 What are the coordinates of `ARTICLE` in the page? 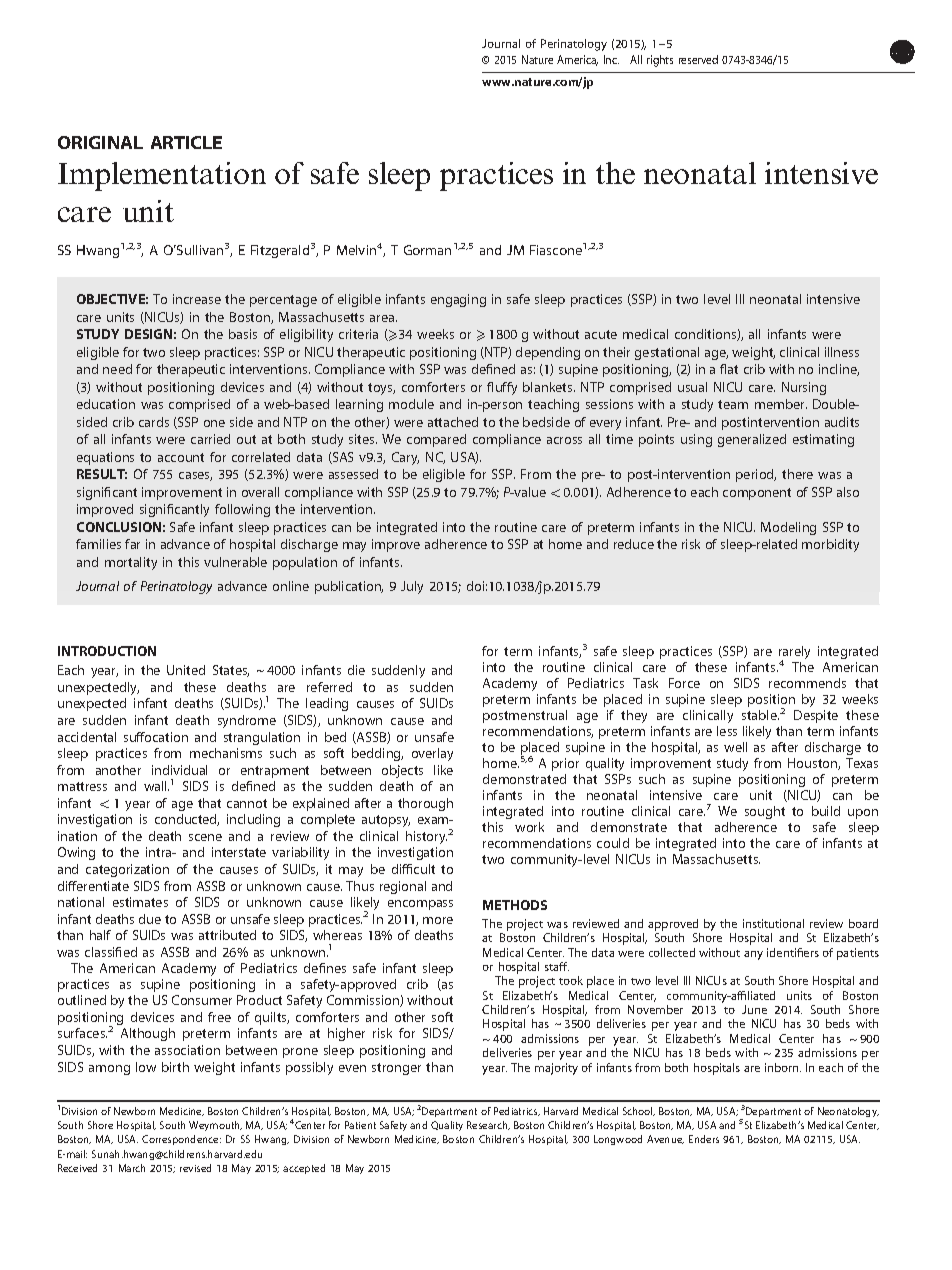 It's located at (186, 142).
